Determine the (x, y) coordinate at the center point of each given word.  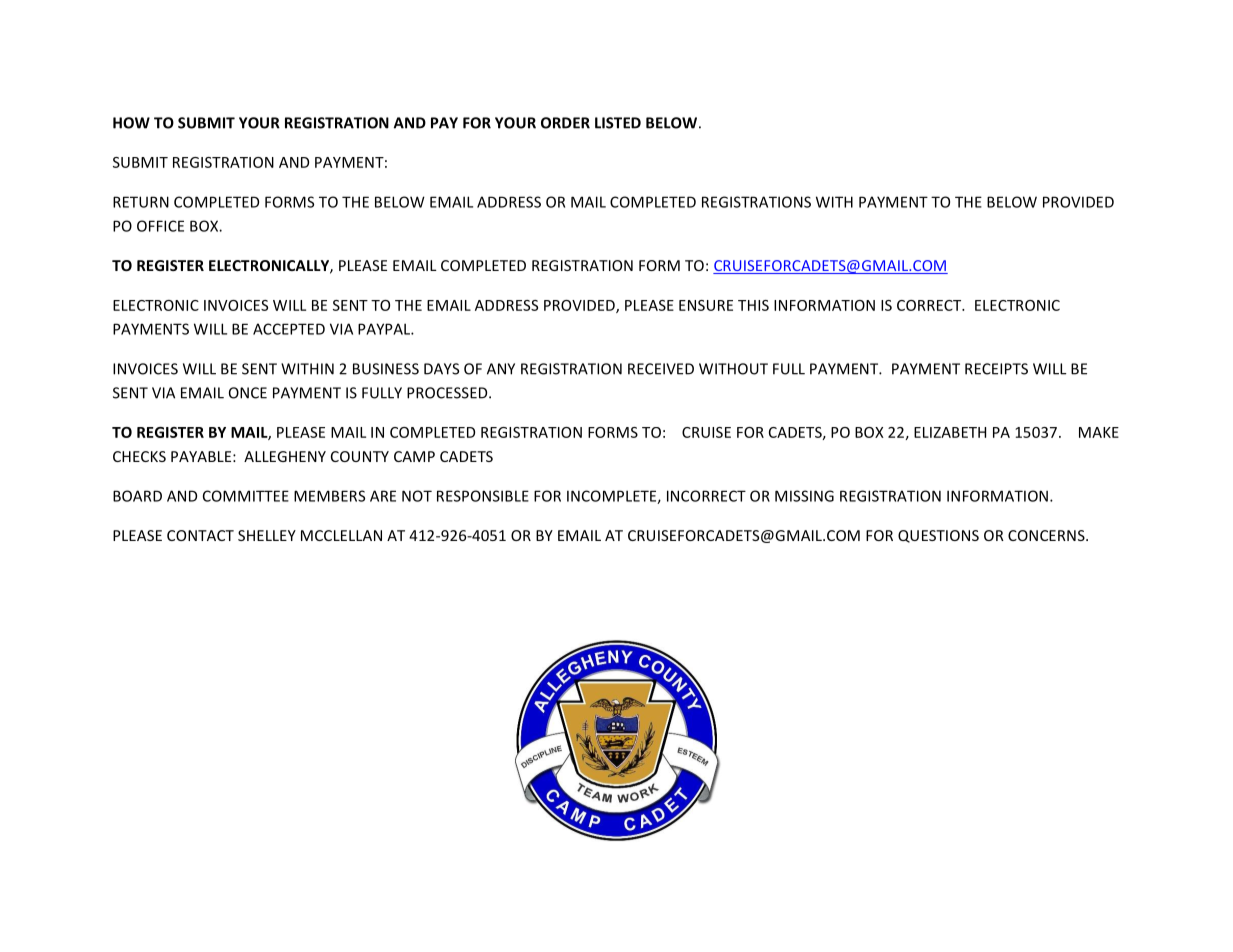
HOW (131, 123)
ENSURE (706, 305)
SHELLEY (267, 535)
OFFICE (160, 226)
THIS (753, 305)
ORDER (565, 123)
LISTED (618, 123)
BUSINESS (386, 369)
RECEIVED (661, 369)
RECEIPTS (996, 369)
